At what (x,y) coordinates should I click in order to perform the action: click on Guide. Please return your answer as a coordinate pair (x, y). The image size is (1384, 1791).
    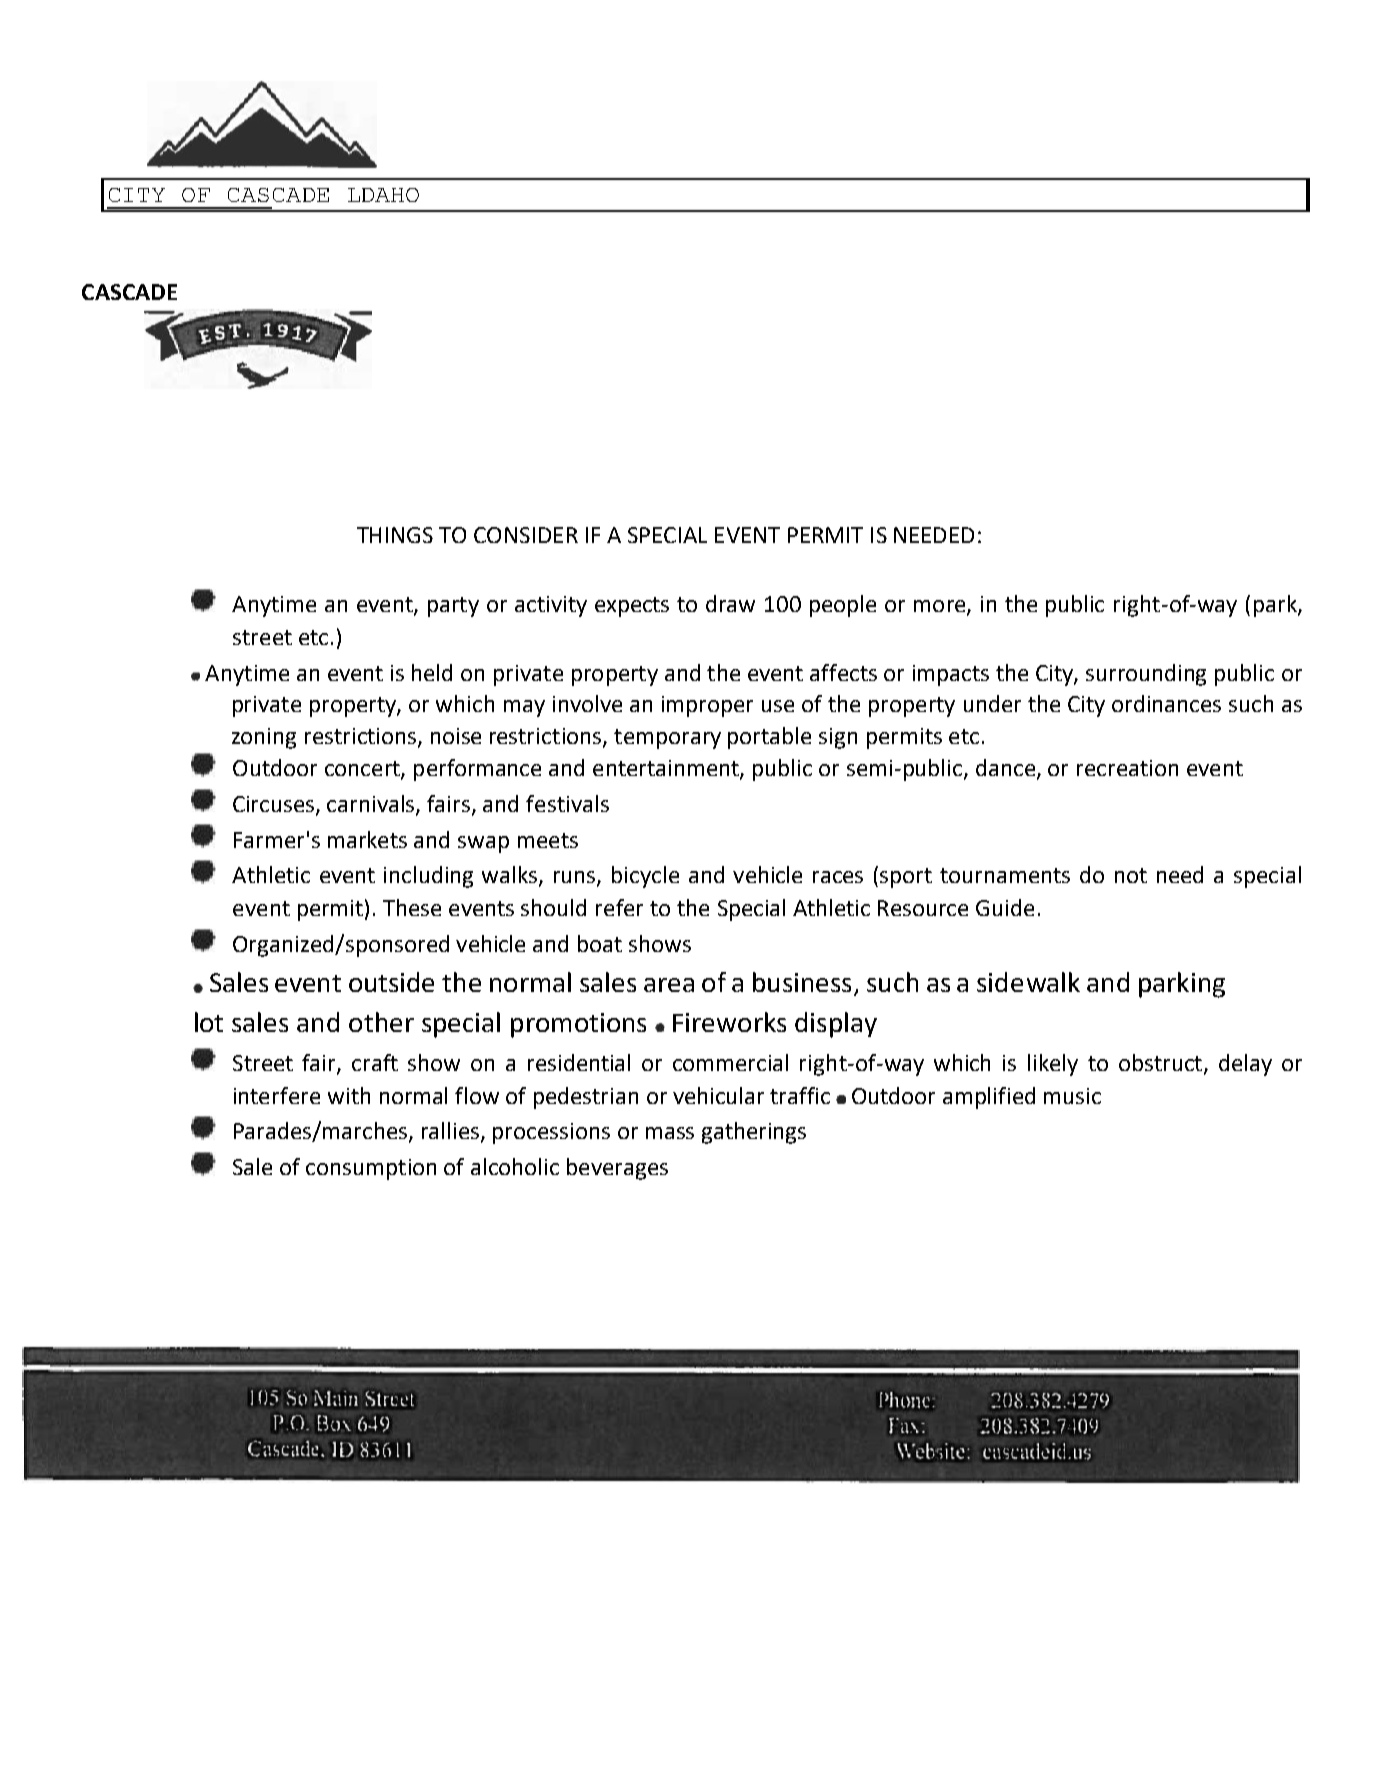
    Looking at the image, I should click on (1005, 907).
